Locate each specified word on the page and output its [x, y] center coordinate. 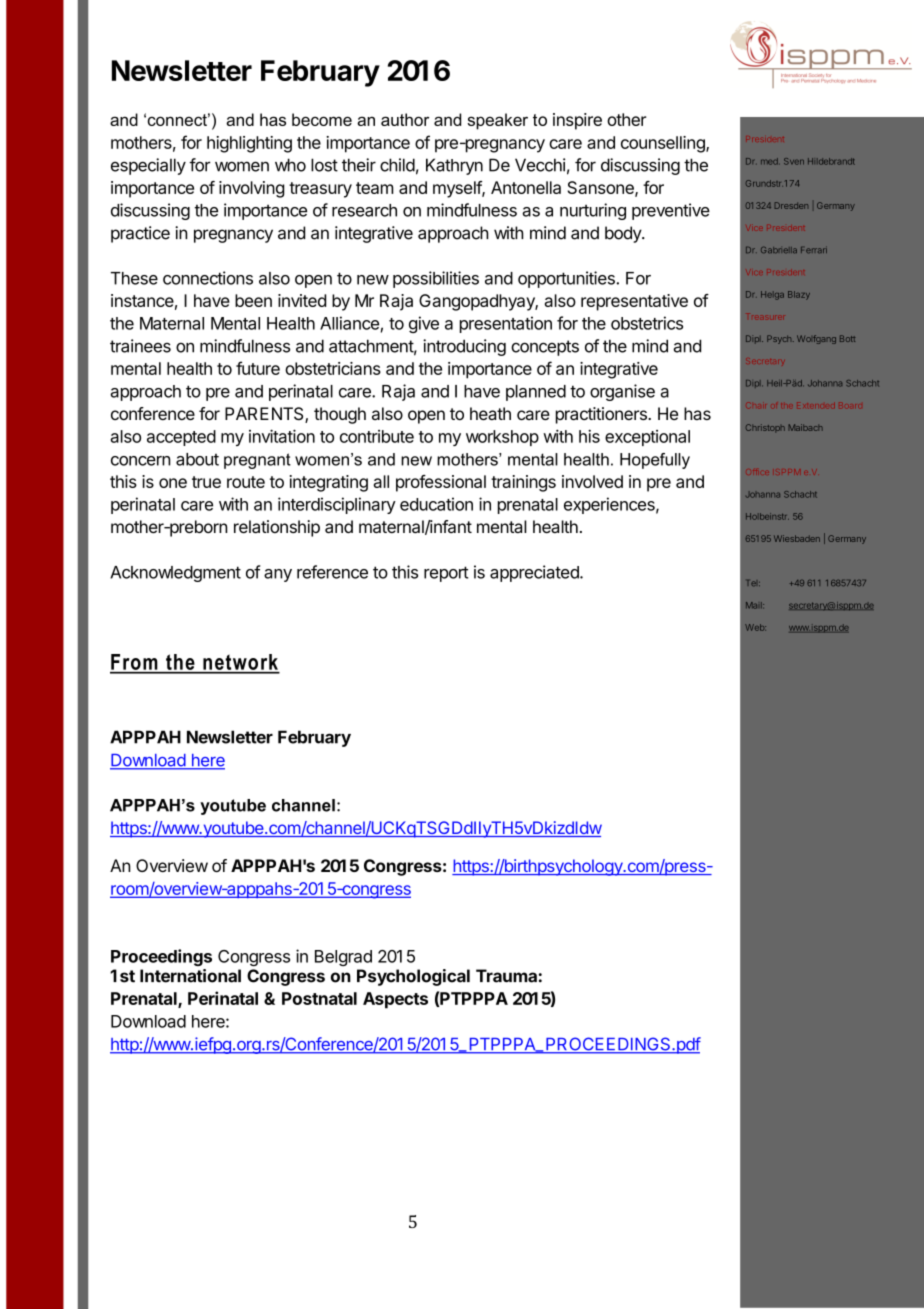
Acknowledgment [175, 574]
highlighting [249, 144]
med [770, 161]
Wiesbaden [797, 538]
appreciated [535, 573]
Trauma [506, 976]
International [190, 976]
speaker [497, 121]
